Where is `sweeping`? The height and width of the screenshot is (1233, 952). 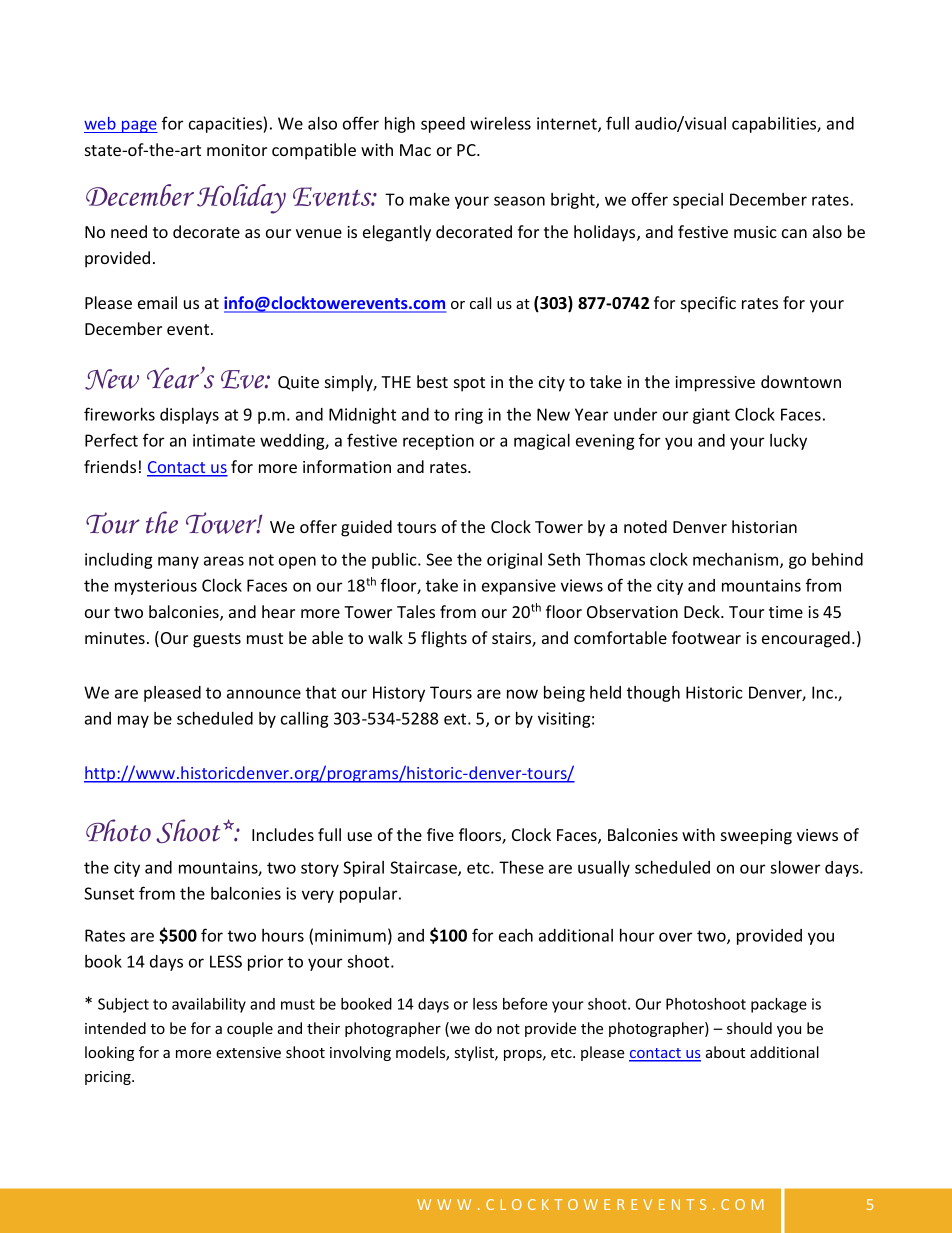 sweeping is located at coordinates (756, 837).
